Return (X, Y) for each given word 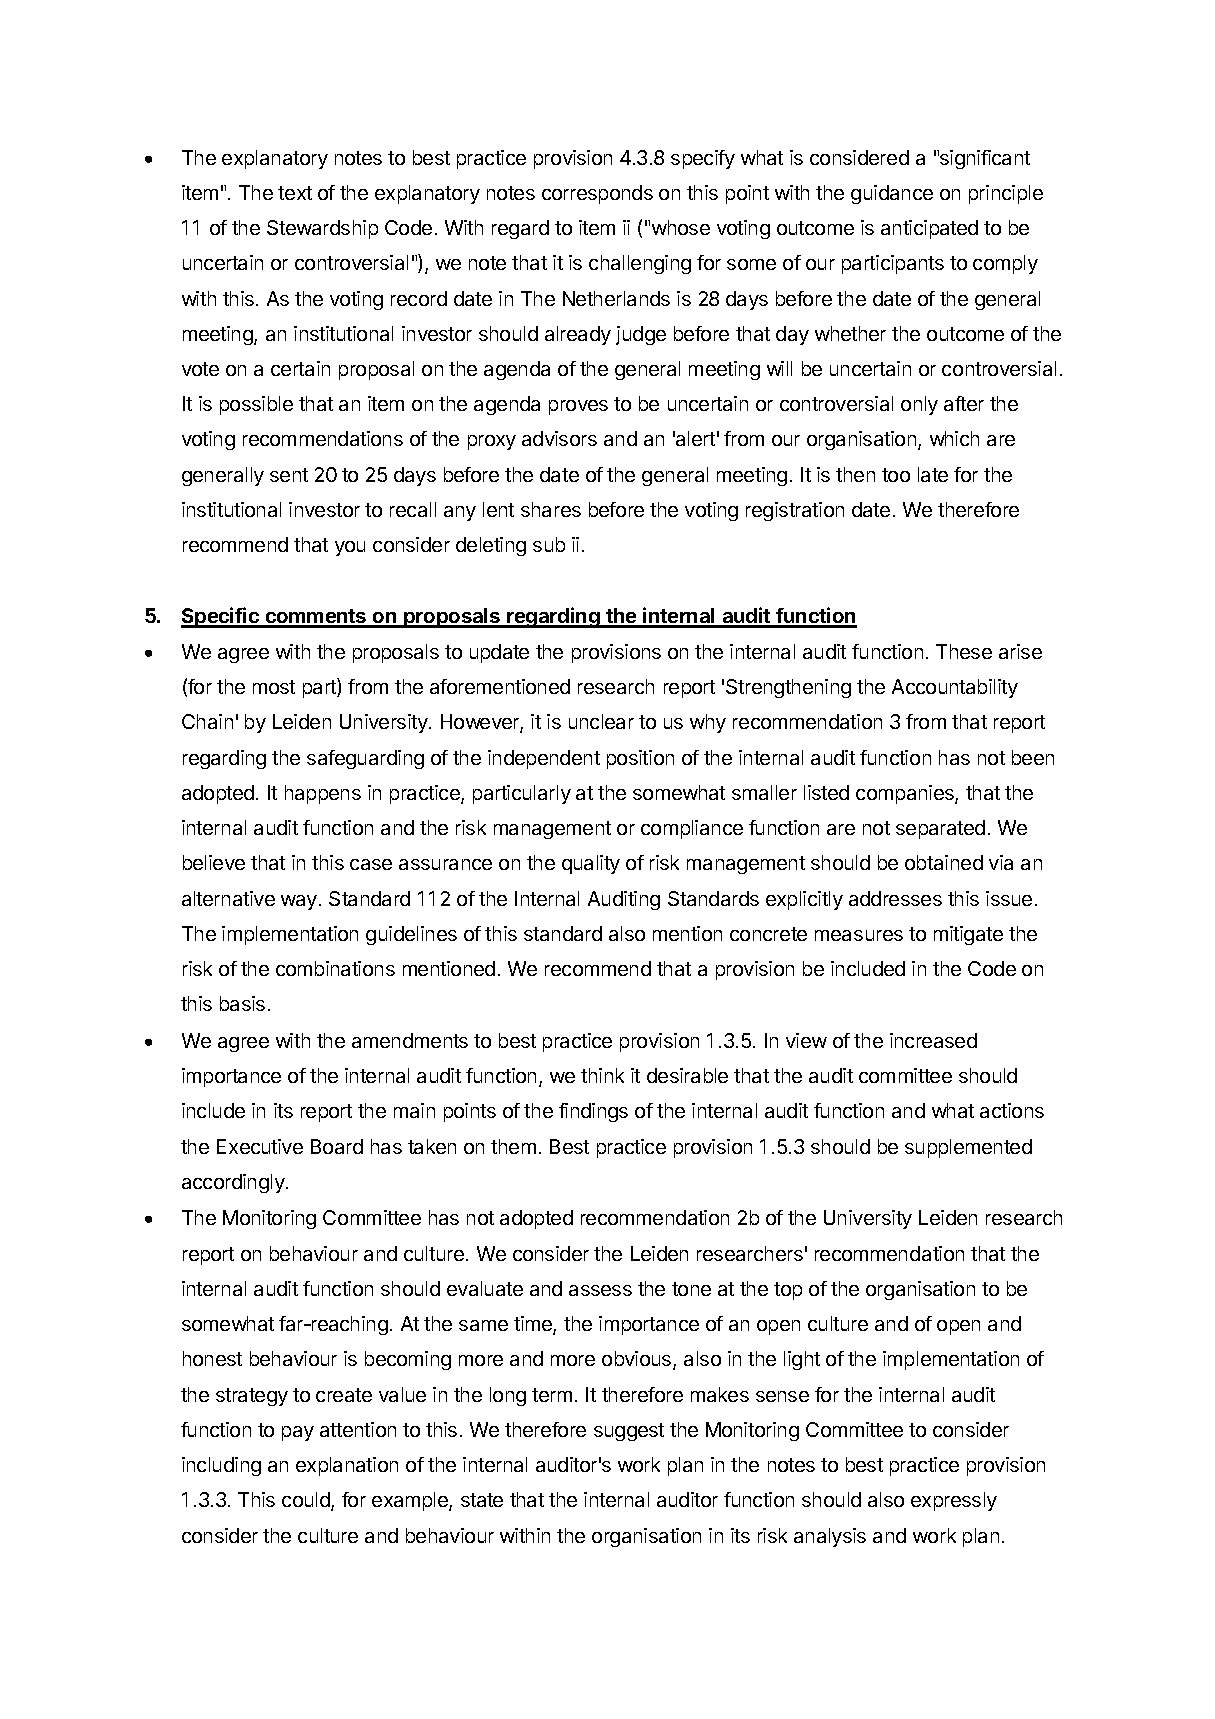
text (295, 193)
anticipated (929, 229)
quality (591, 864)
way (299, 902)
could (307, 1501)
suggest (629, 1432)
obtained (944, 862)
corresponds (597, 194)
